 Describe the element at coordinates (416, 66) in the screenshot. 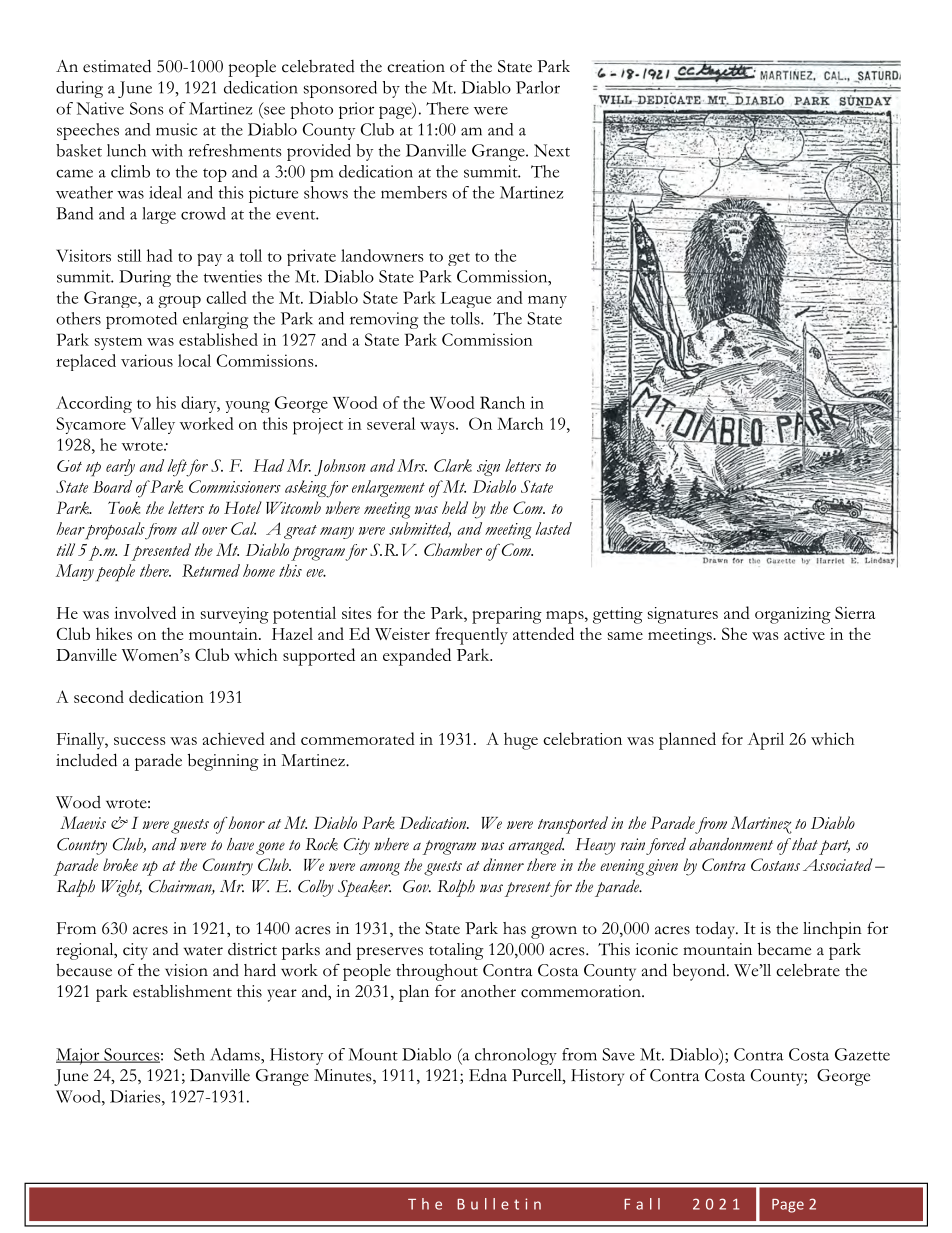

I see `creation` at that location.
